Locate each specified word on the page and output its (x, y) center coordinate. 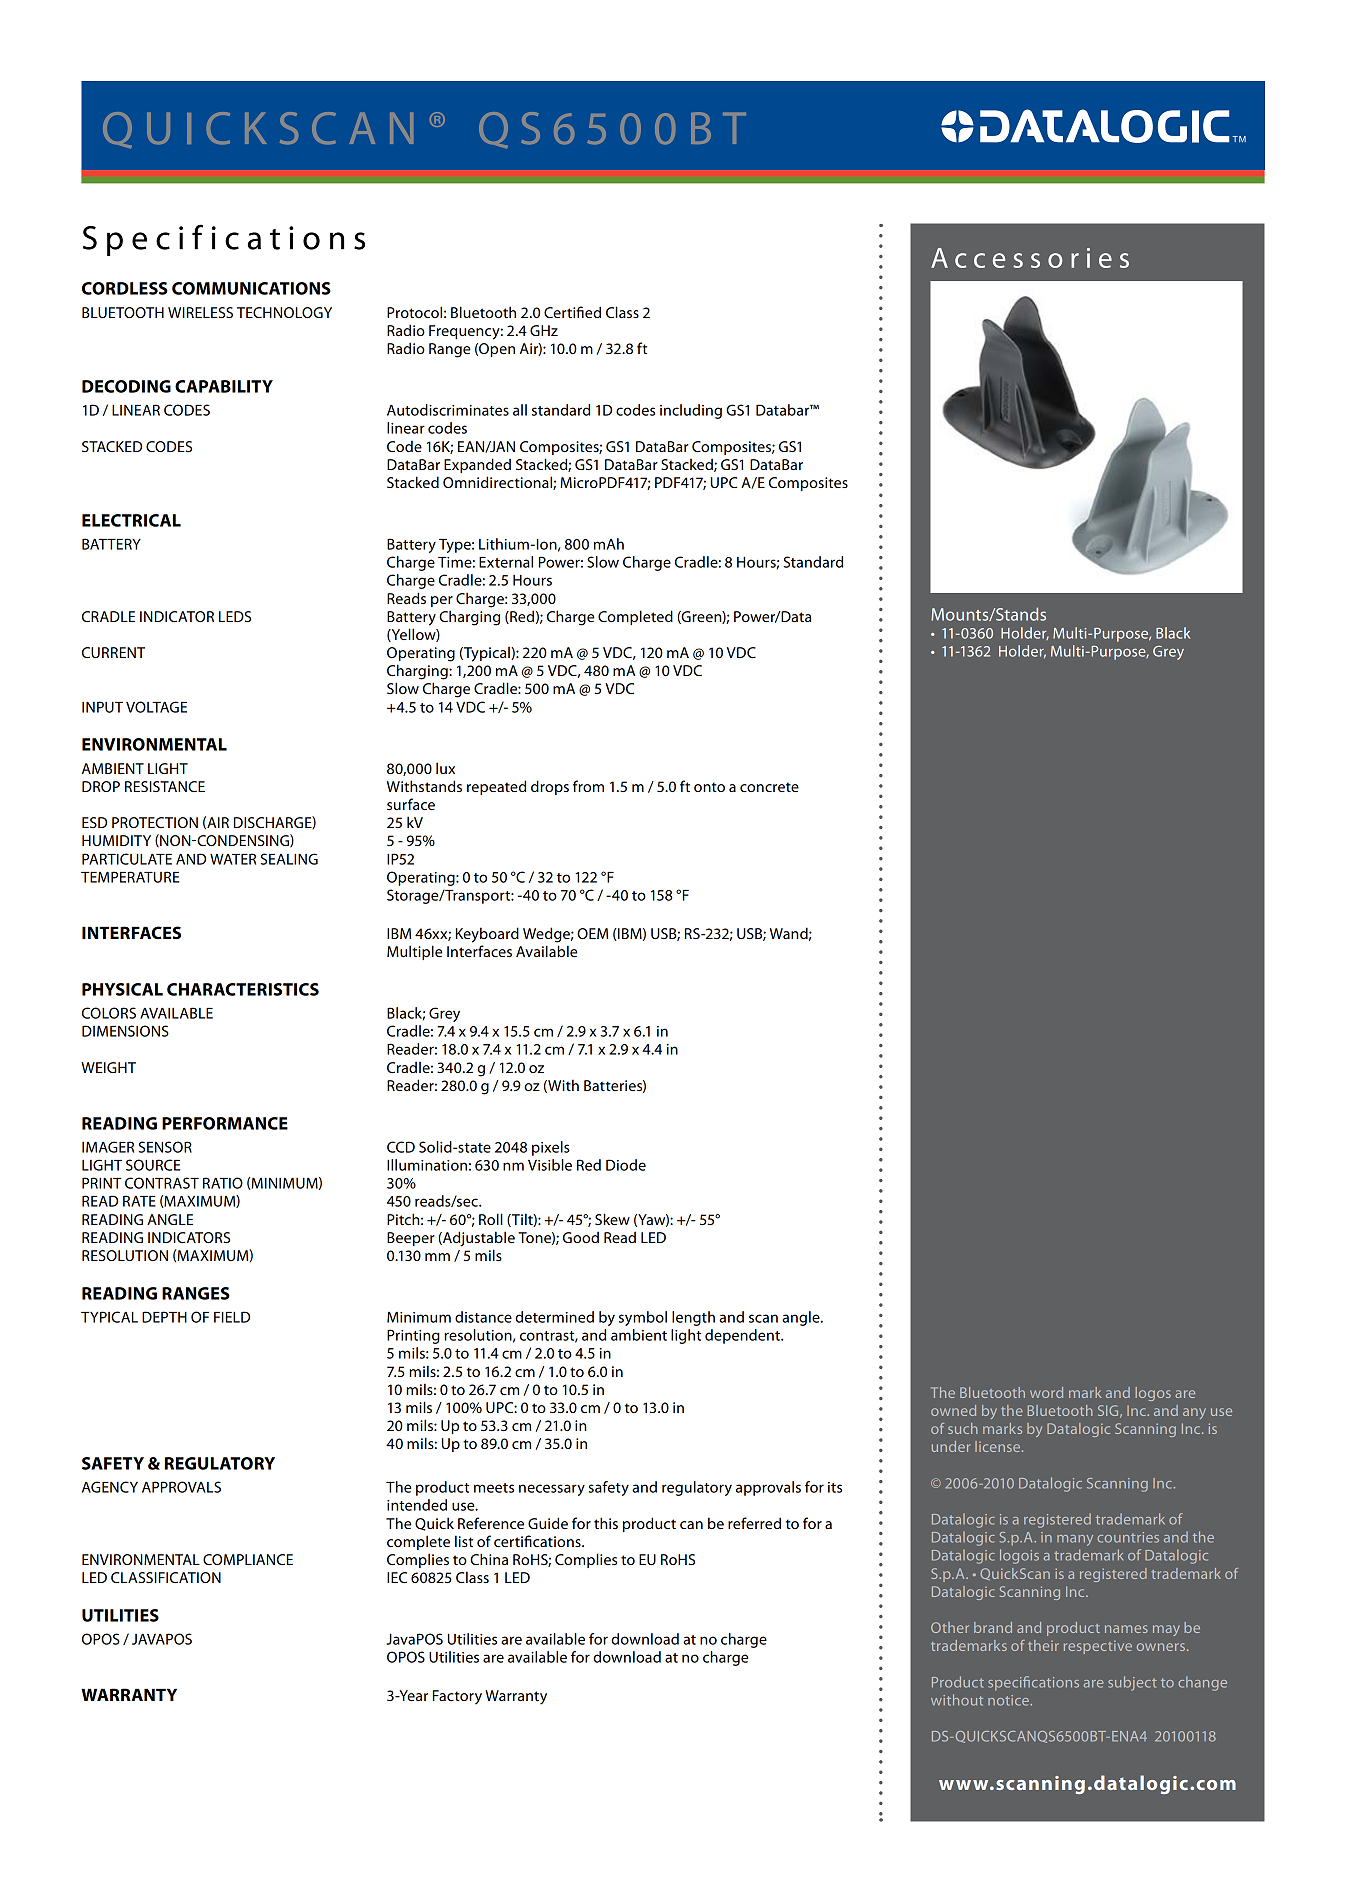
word (1046, 1392)
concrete (769, 787)
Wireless (200, 312)
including (691, 411)
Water (233, 859)
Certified (572, 312)
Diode (626, 1165)
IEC (397, 1577)
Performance (225, 1123)
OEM (592, 933)
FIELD (232, 1317)
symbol (643, 1318)
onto (709, 787)
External (506, 562)
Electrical (131, 520)
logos (1153, 1394)
